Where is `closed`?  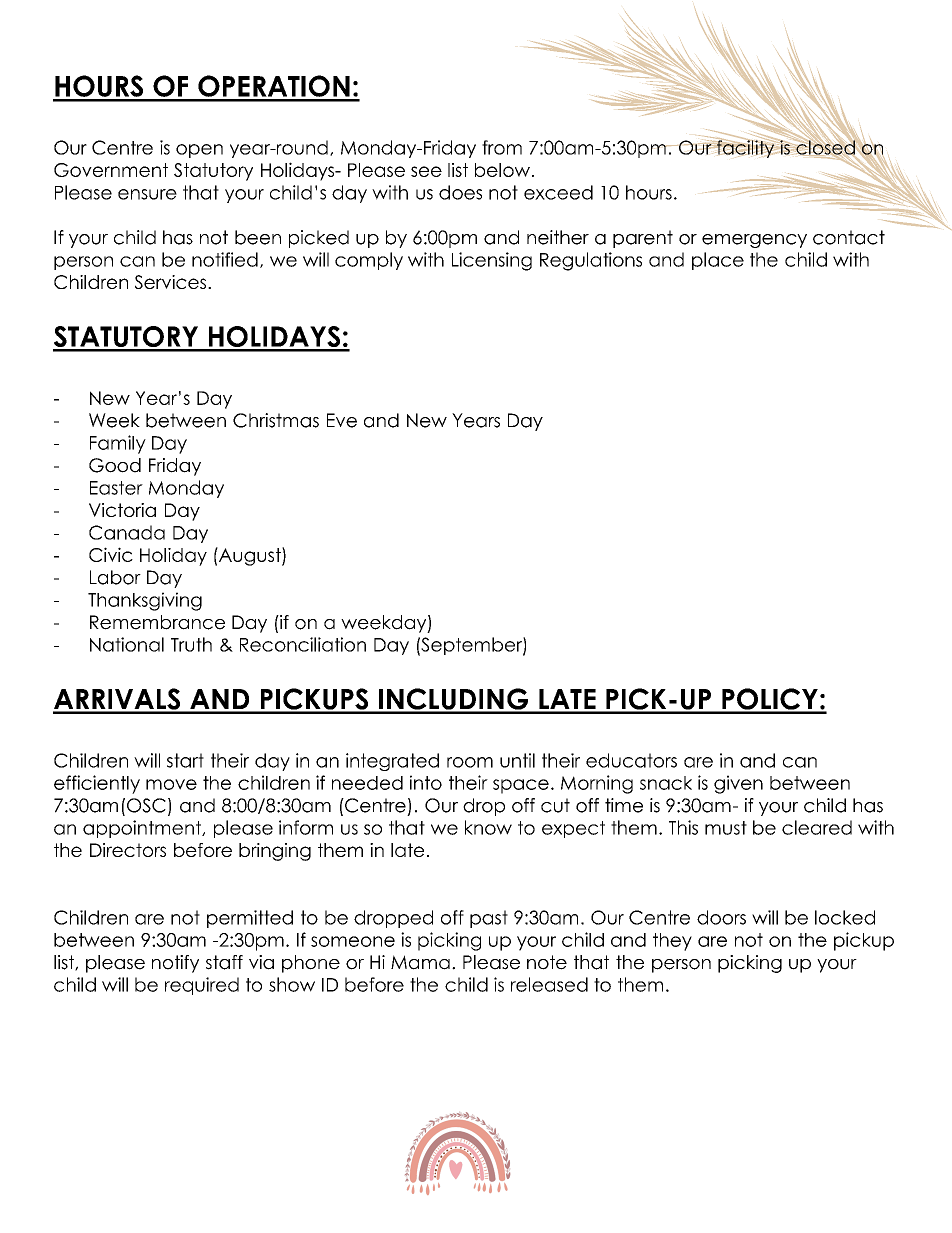 closed is located at coordinates (825, 147).
